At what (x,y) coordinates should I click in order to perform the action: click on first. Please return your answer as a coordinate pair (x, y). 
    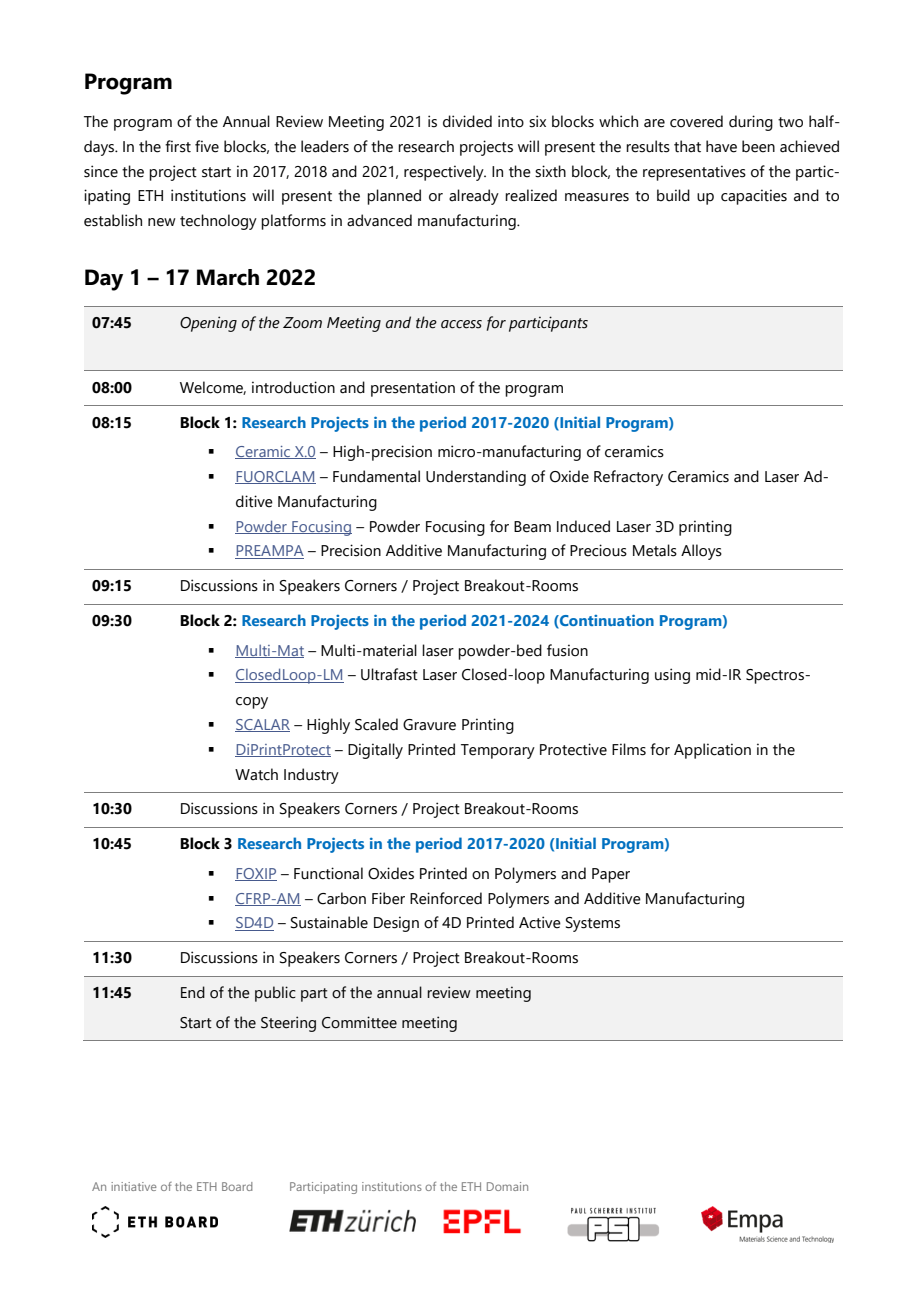
    Looking at the image, I should click on (178, 146).
